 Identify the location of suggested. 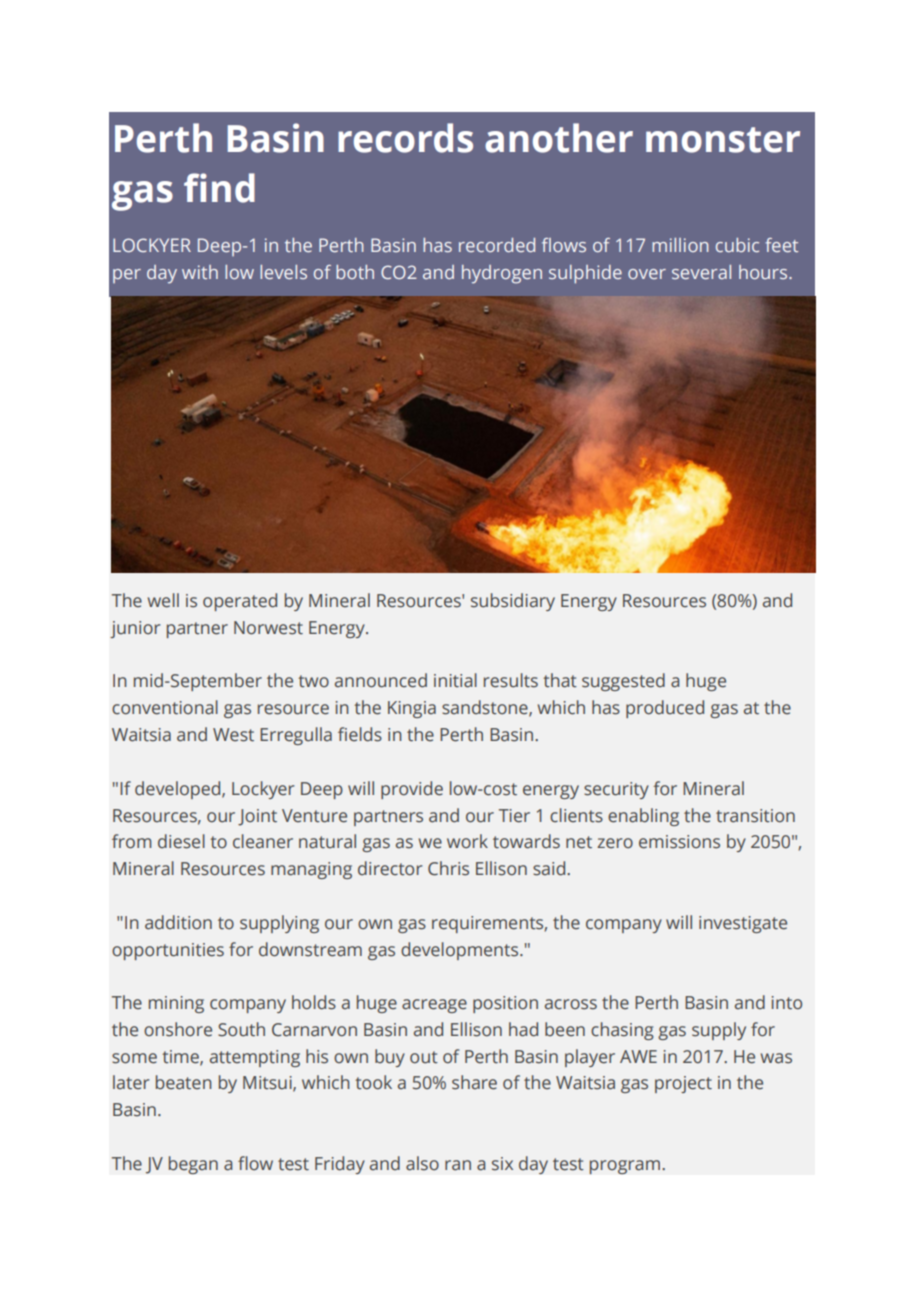
(623, 682).
